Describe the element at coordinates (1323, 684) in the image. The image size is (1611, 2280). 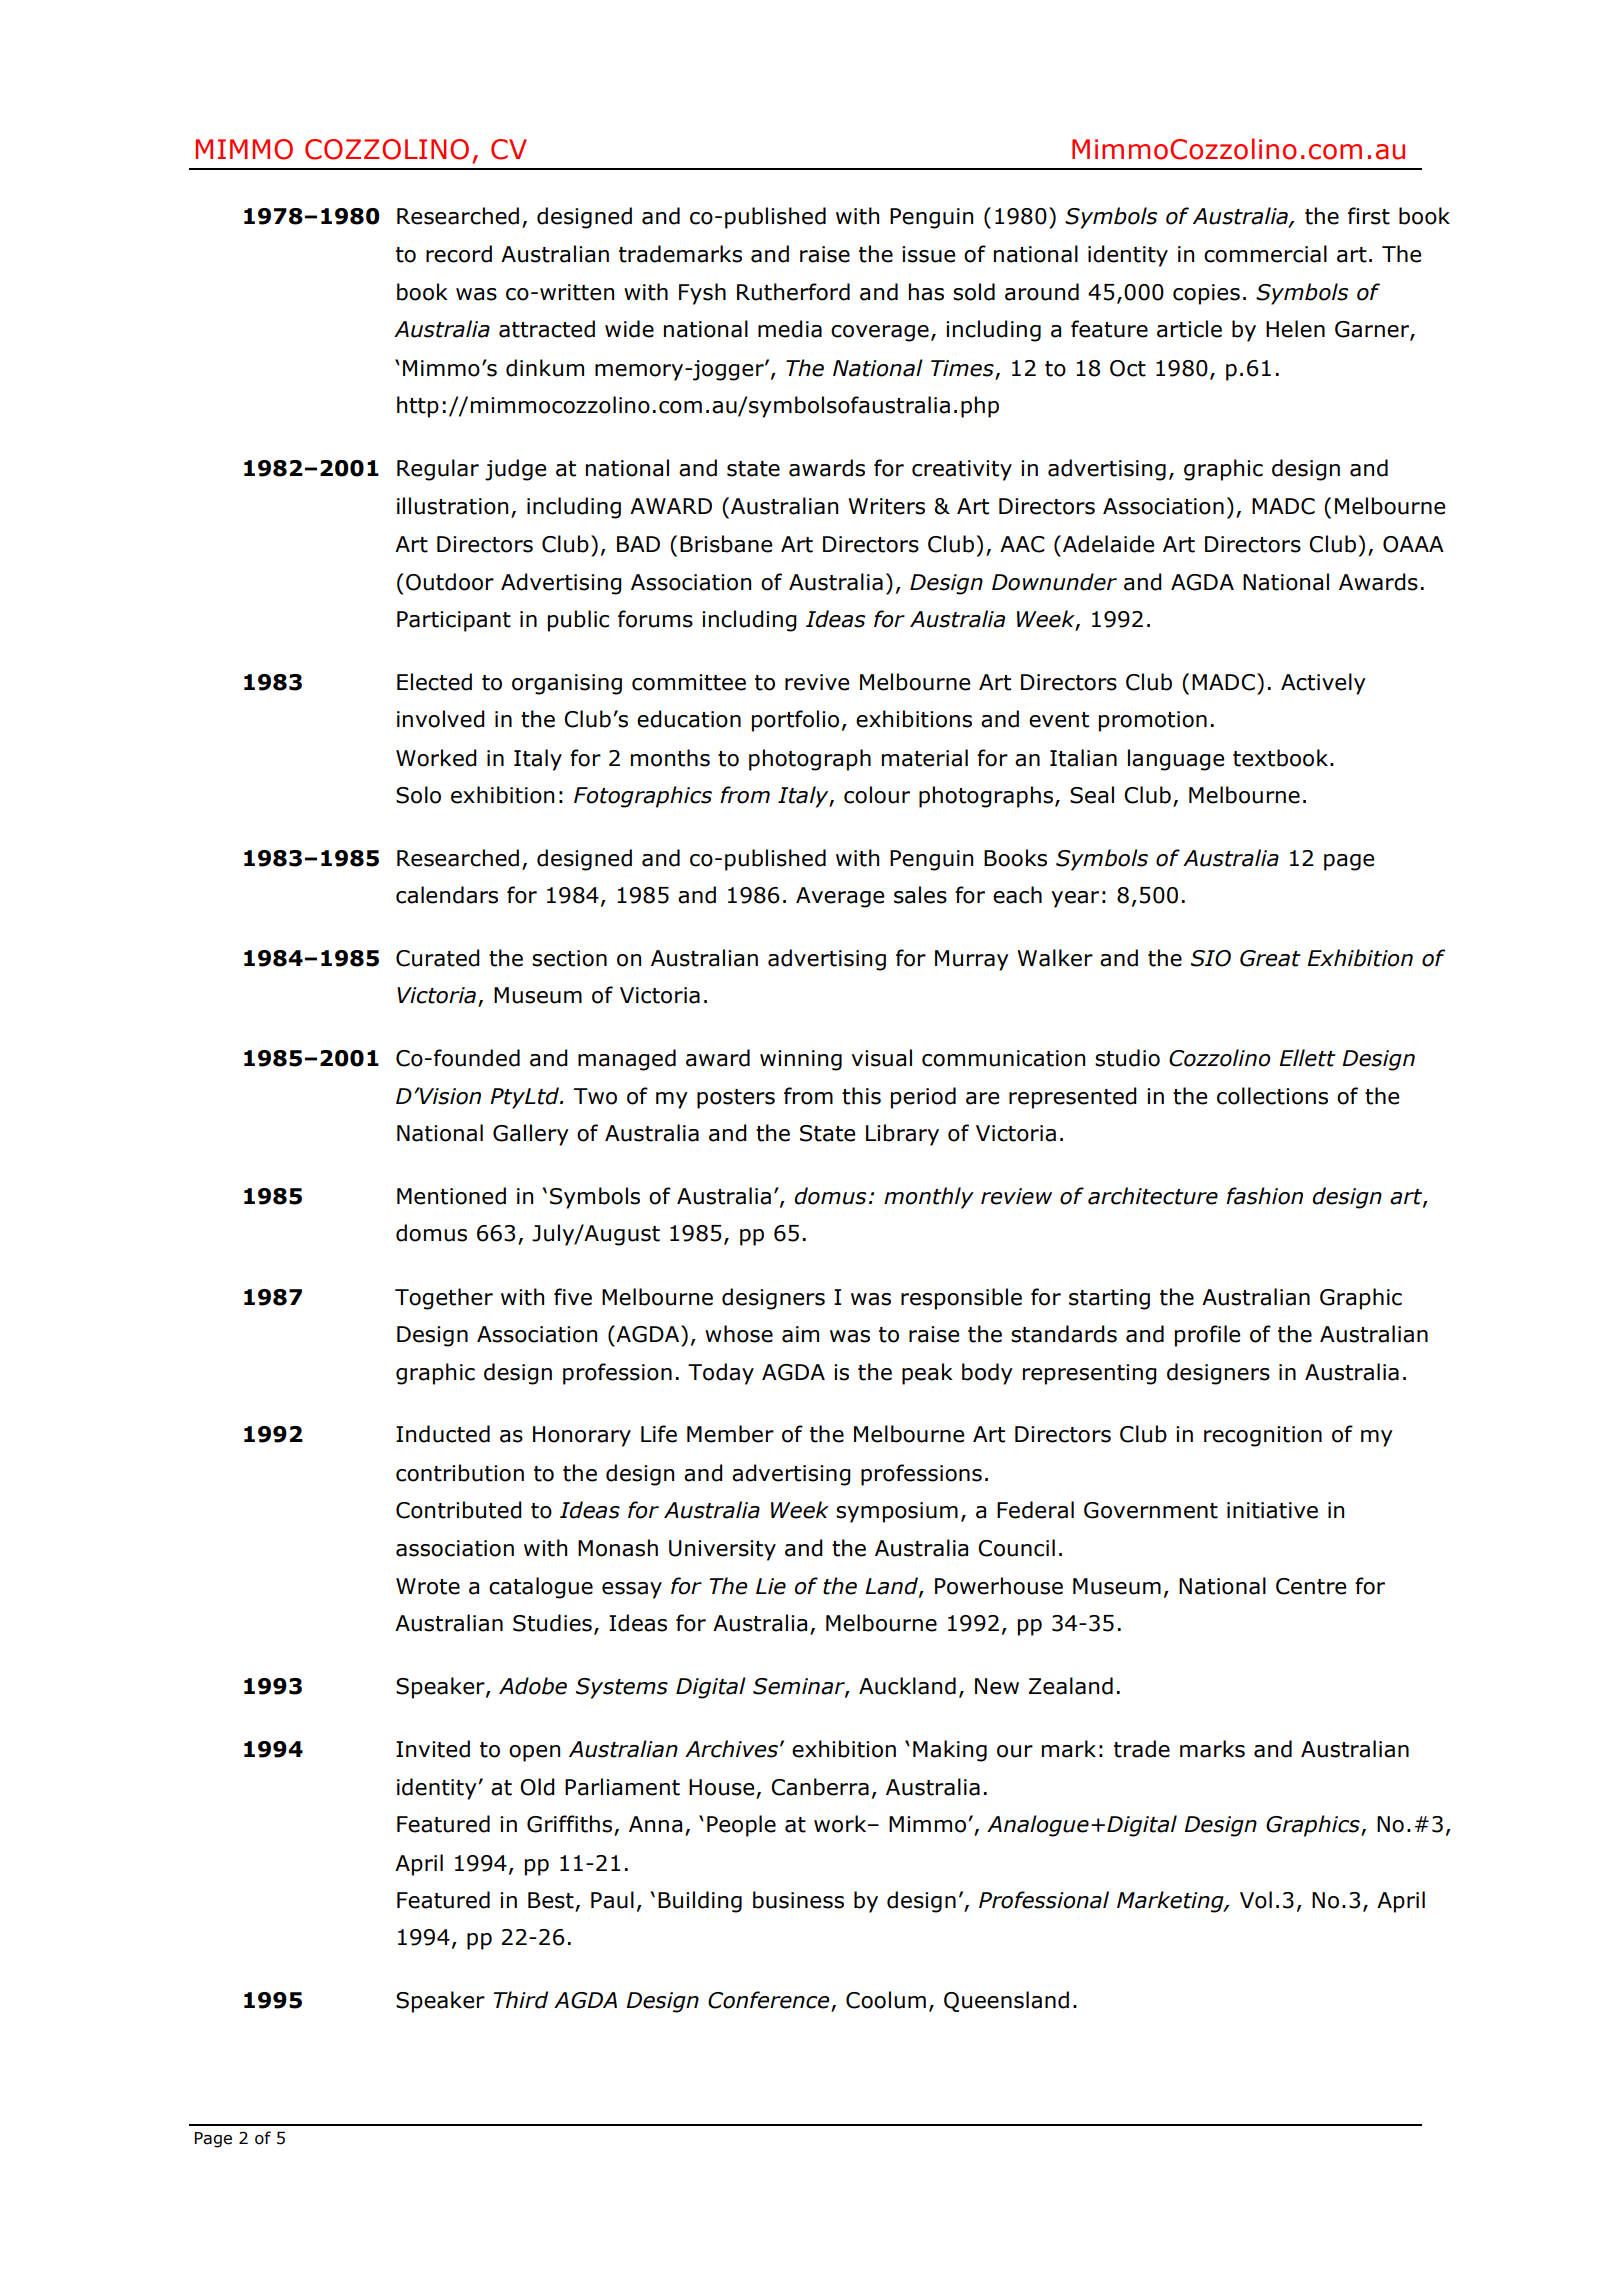
I see `Actively` at that location.
